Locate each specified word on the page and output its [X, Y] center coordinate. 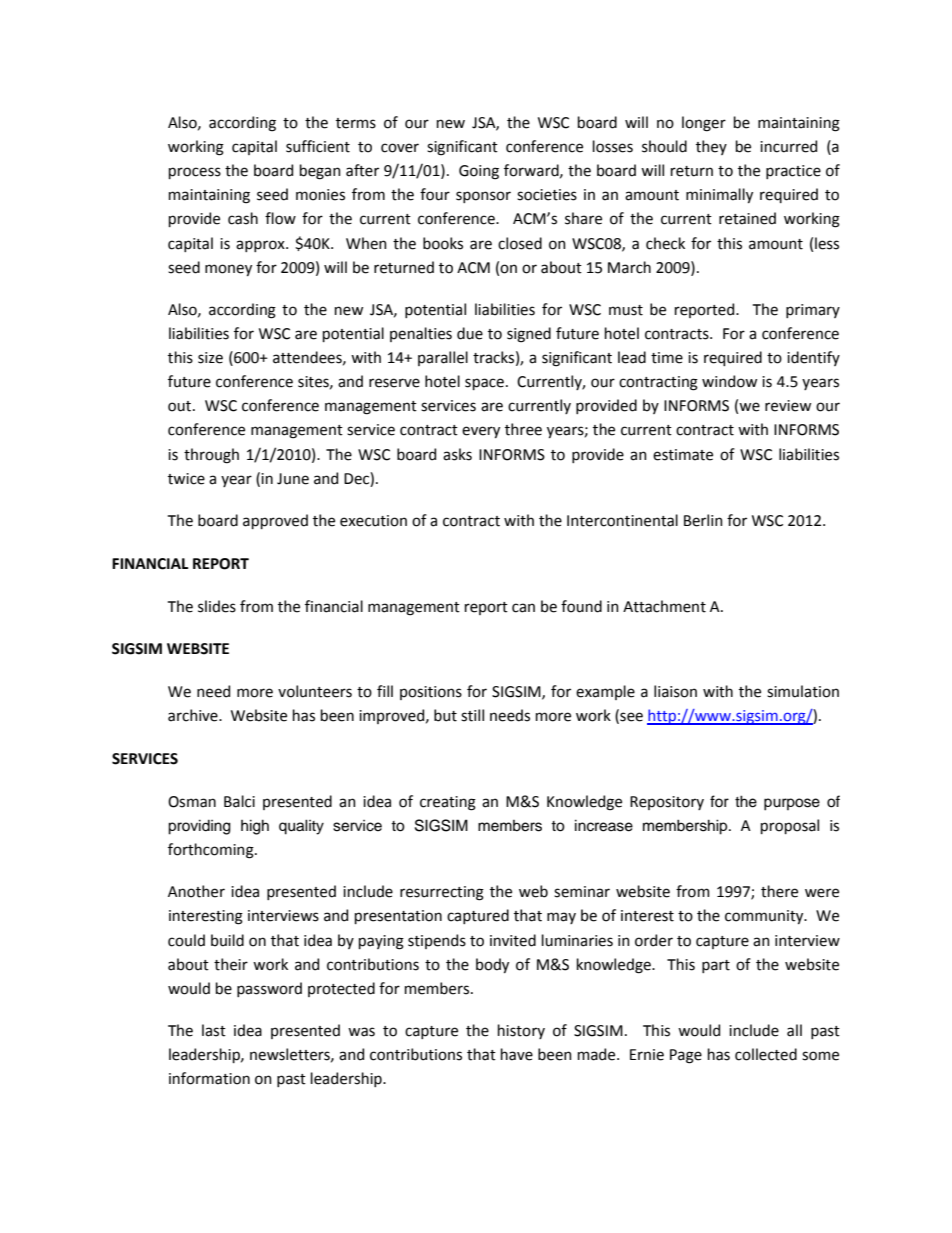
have [517, 1054]
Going [479, 172]
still [472, 715]
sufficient [318, 146]
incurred [788, 146]
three [523, 429]
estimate [683, 455]
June [293, 479]
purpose [792, 804]
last [214, 1030]
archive [194, 715]
